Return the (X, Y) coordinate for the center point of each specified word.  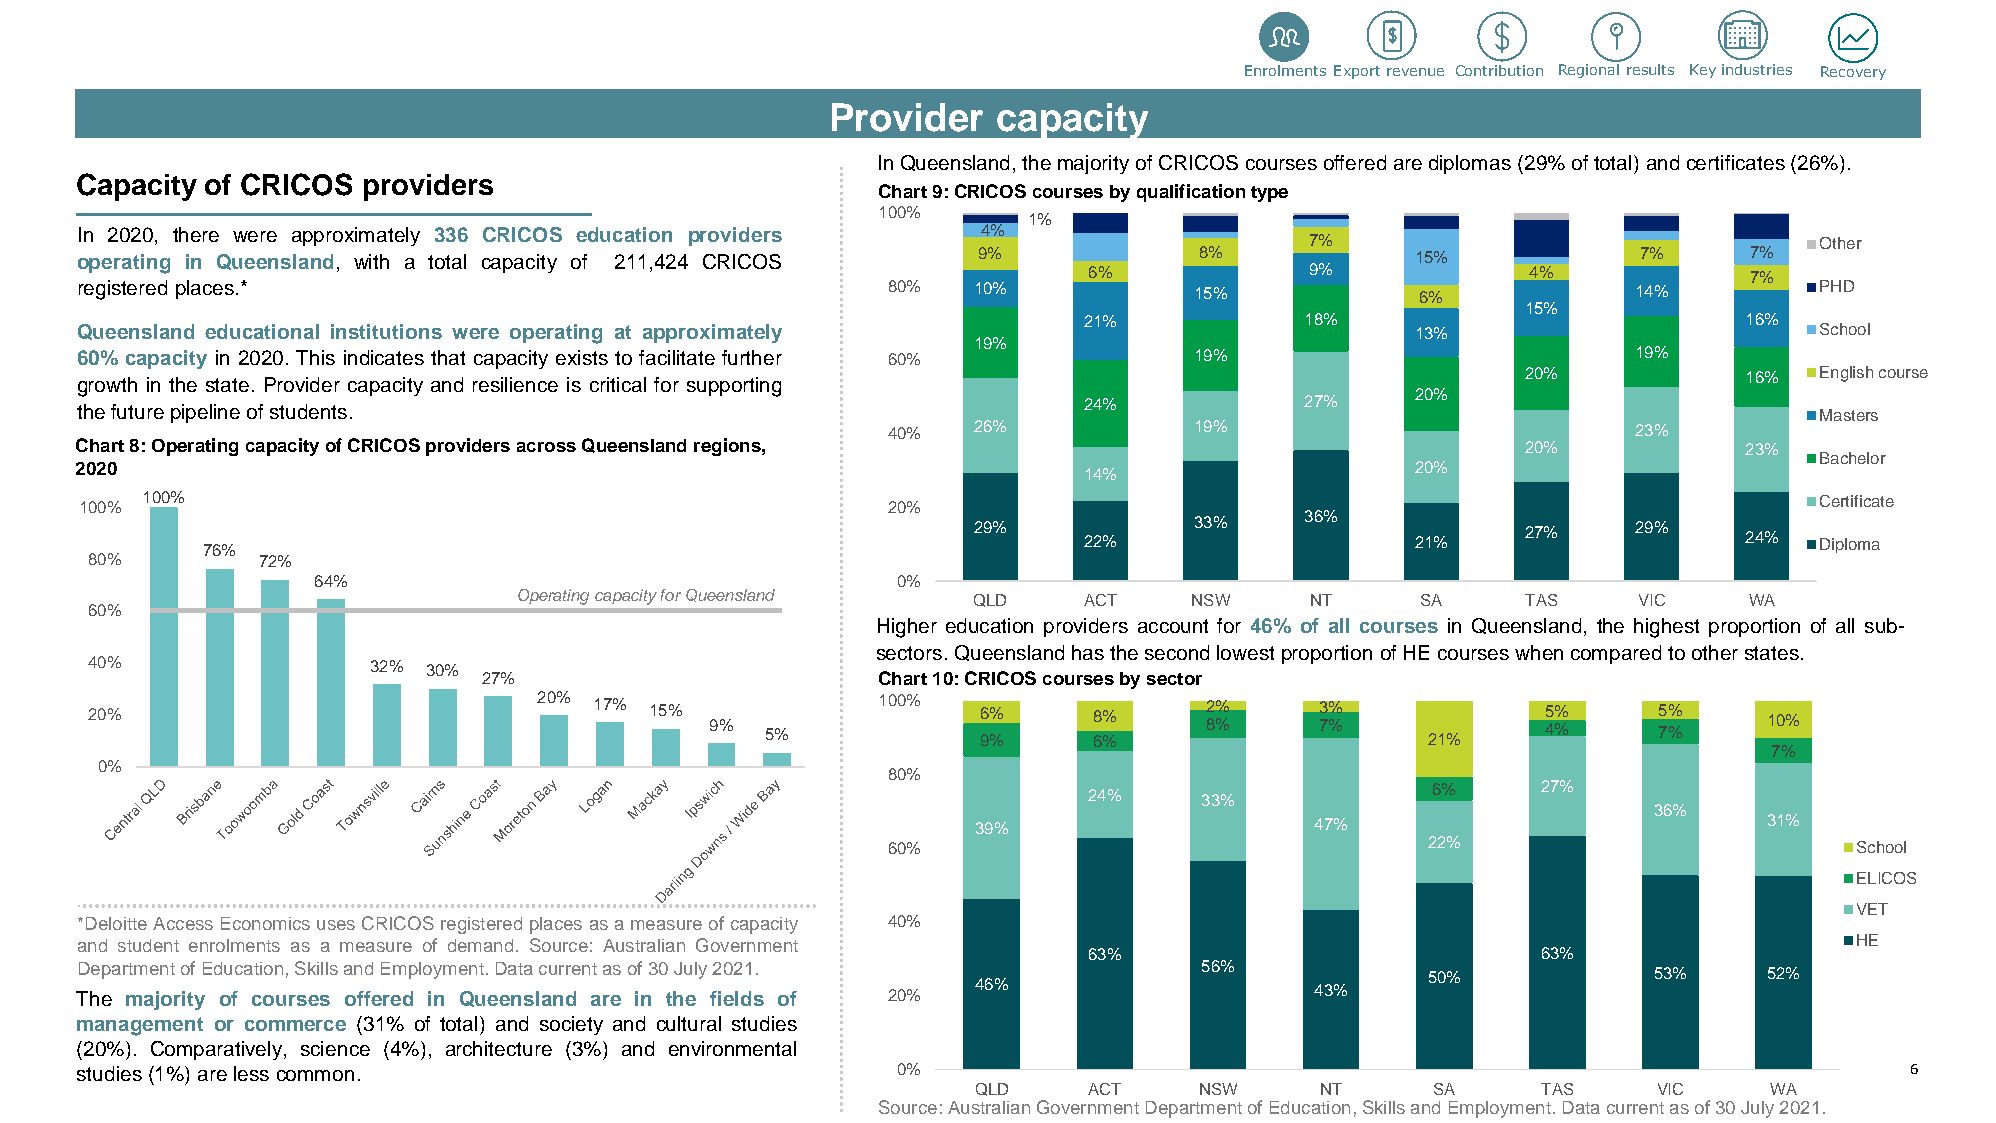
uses (336, 925)
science (335, 1048)
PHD (1837, 286)
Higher (907, 628)
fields (737, 998)
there (196, 234)
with (371, 261)
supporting (734, 387)
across (546, 447)
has (1088, 652)
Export (1357, 72)
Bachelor (1853, 458)
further (752, 357)
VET (1872, 909)
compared (1616, 654)
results (1650, 69)
